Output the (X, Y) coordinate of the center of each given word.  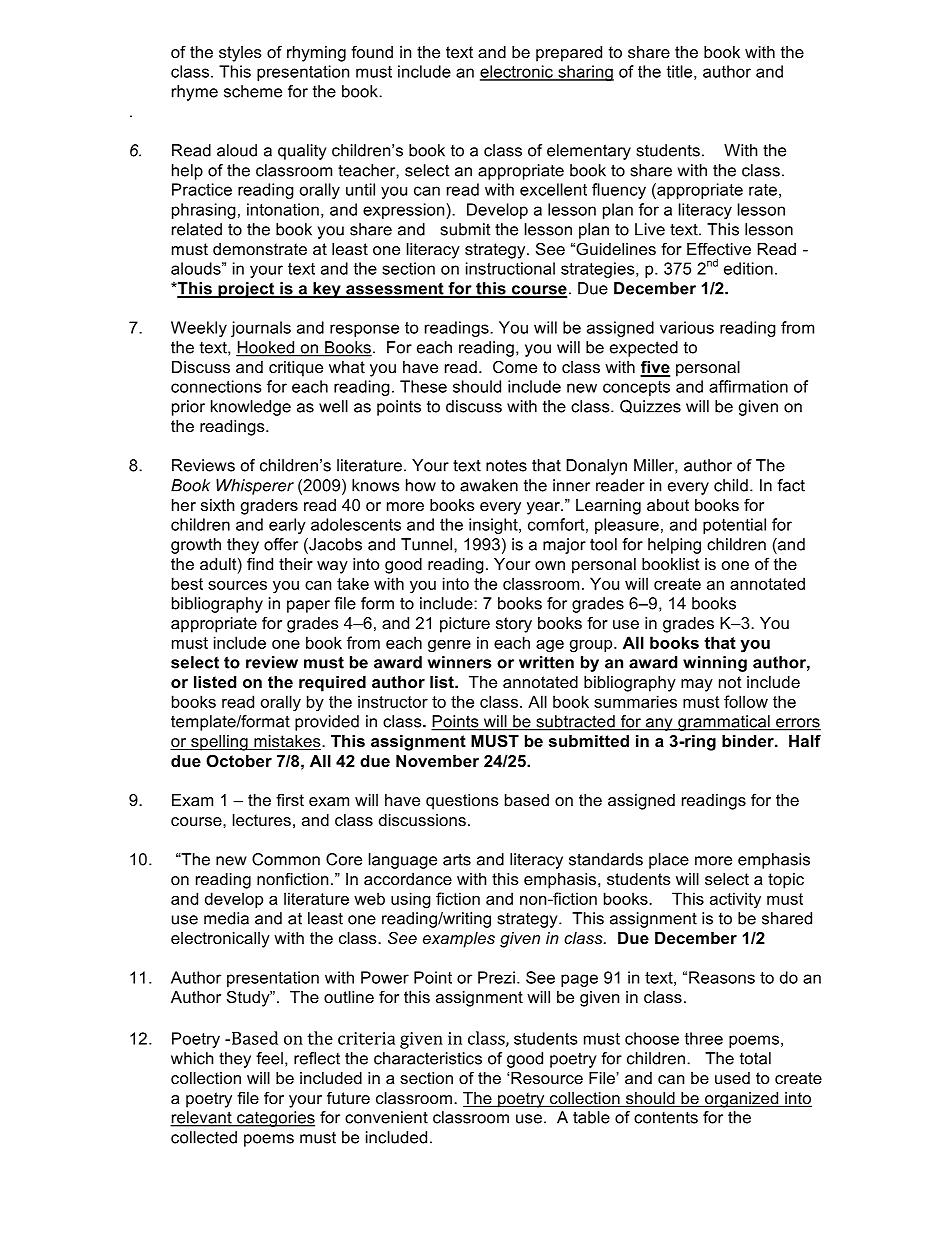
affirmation (748, 386)
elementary (589, 152)
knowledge (251, 408)
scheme (253, 91)
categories (275, 1119)
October (239, 760)
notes (506, 466)
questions (462, 802)
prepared (569, 54)
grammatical (724, 723)
